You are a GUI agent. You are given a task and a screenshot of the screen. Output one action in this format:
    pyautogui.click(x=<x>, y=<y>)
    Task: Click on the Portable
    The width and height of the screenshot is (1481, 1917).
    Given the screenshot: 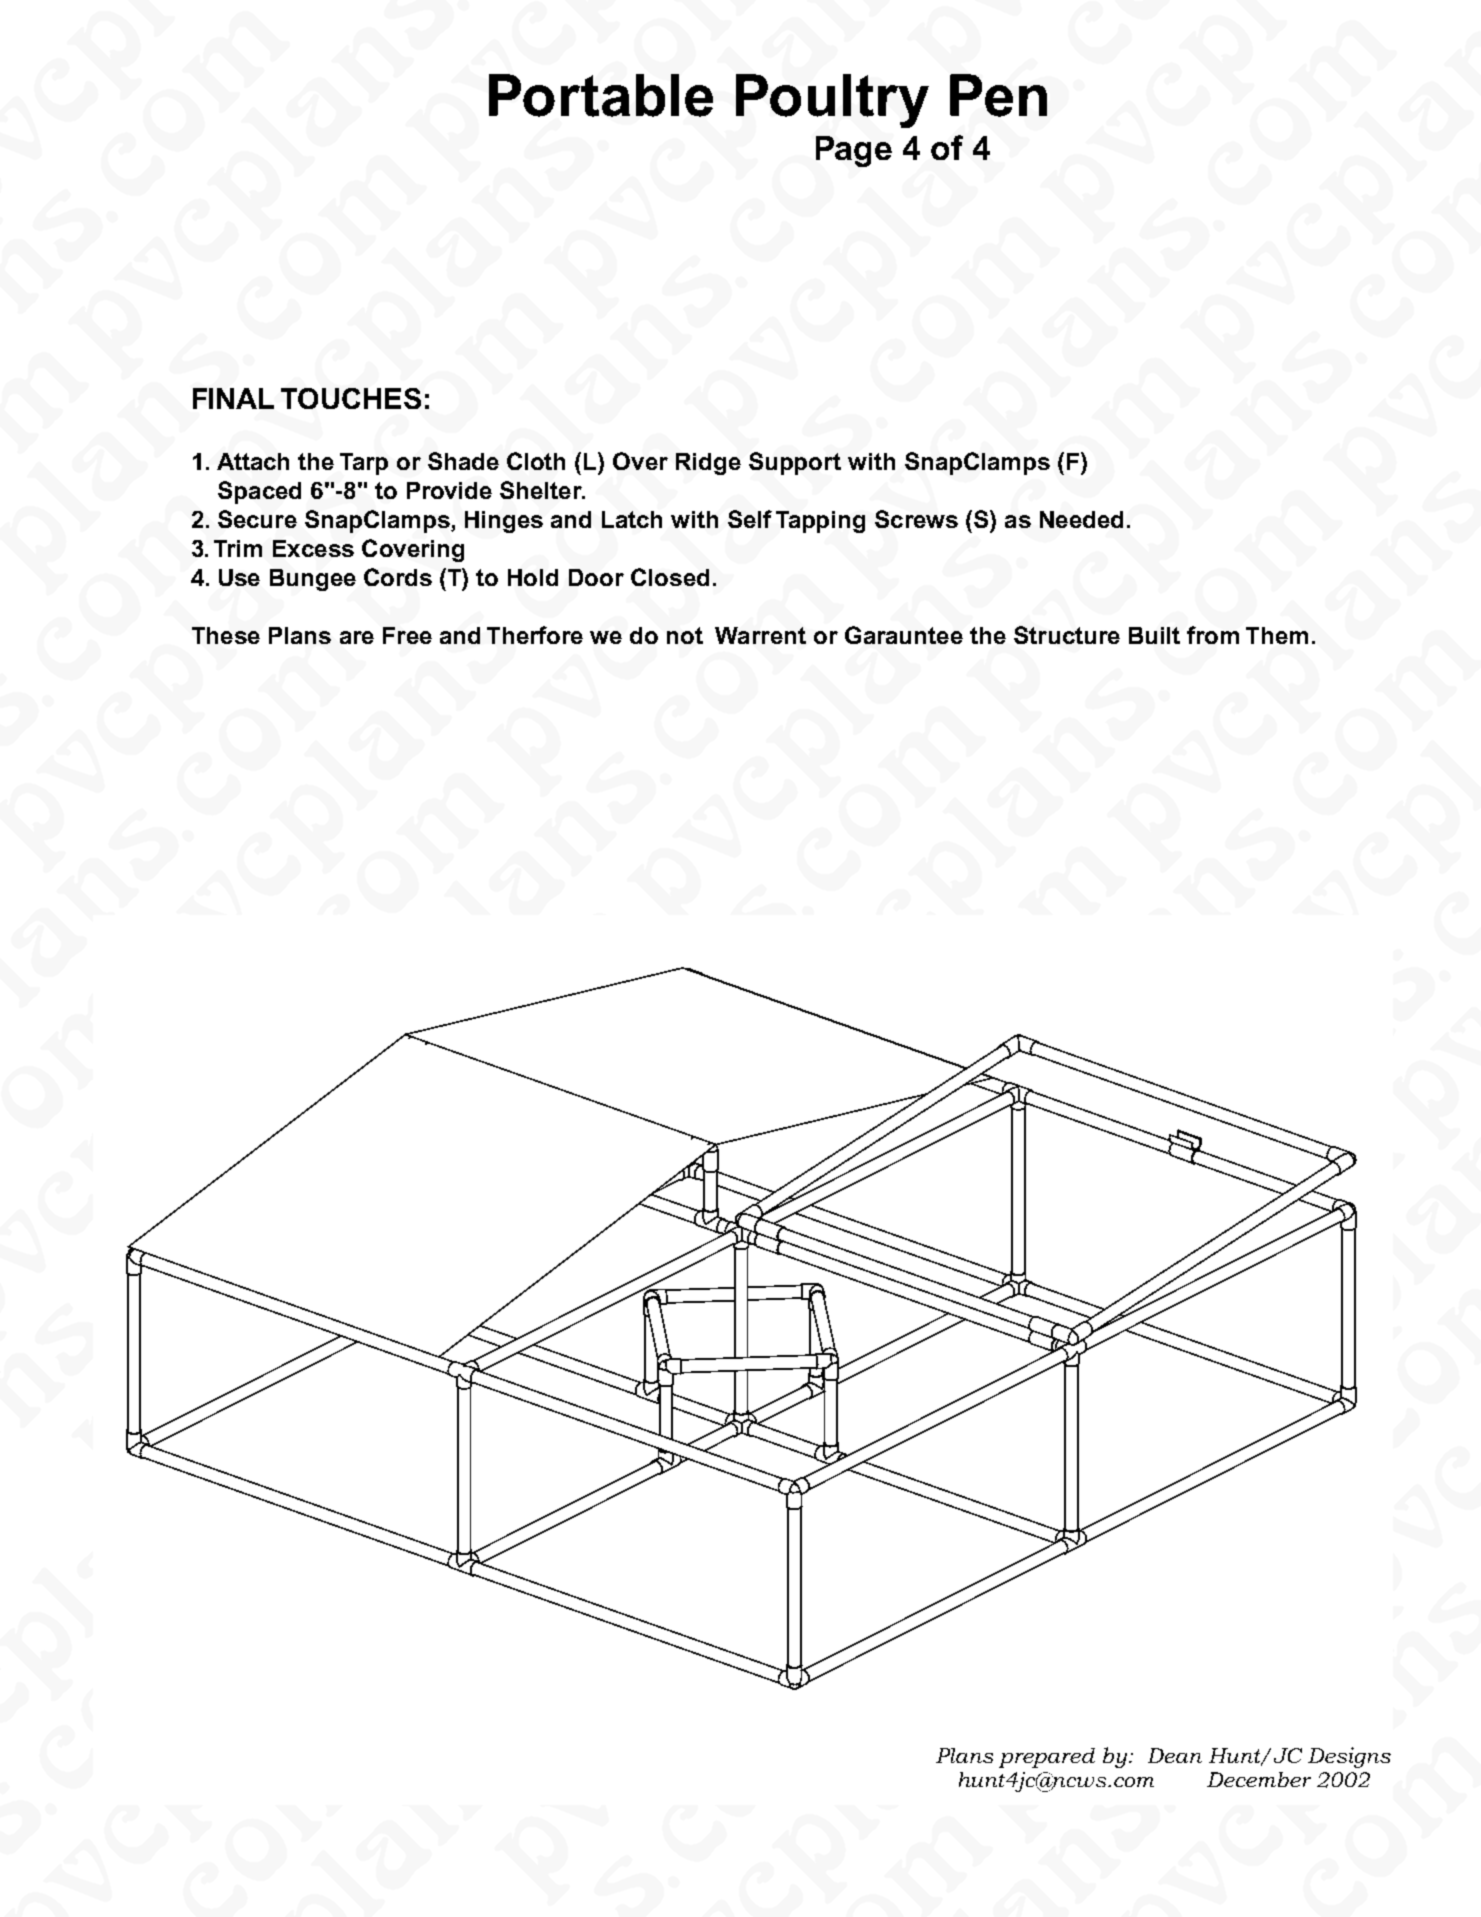 What is the action you would take?
    pyautogui.click(x=601, y=95)
